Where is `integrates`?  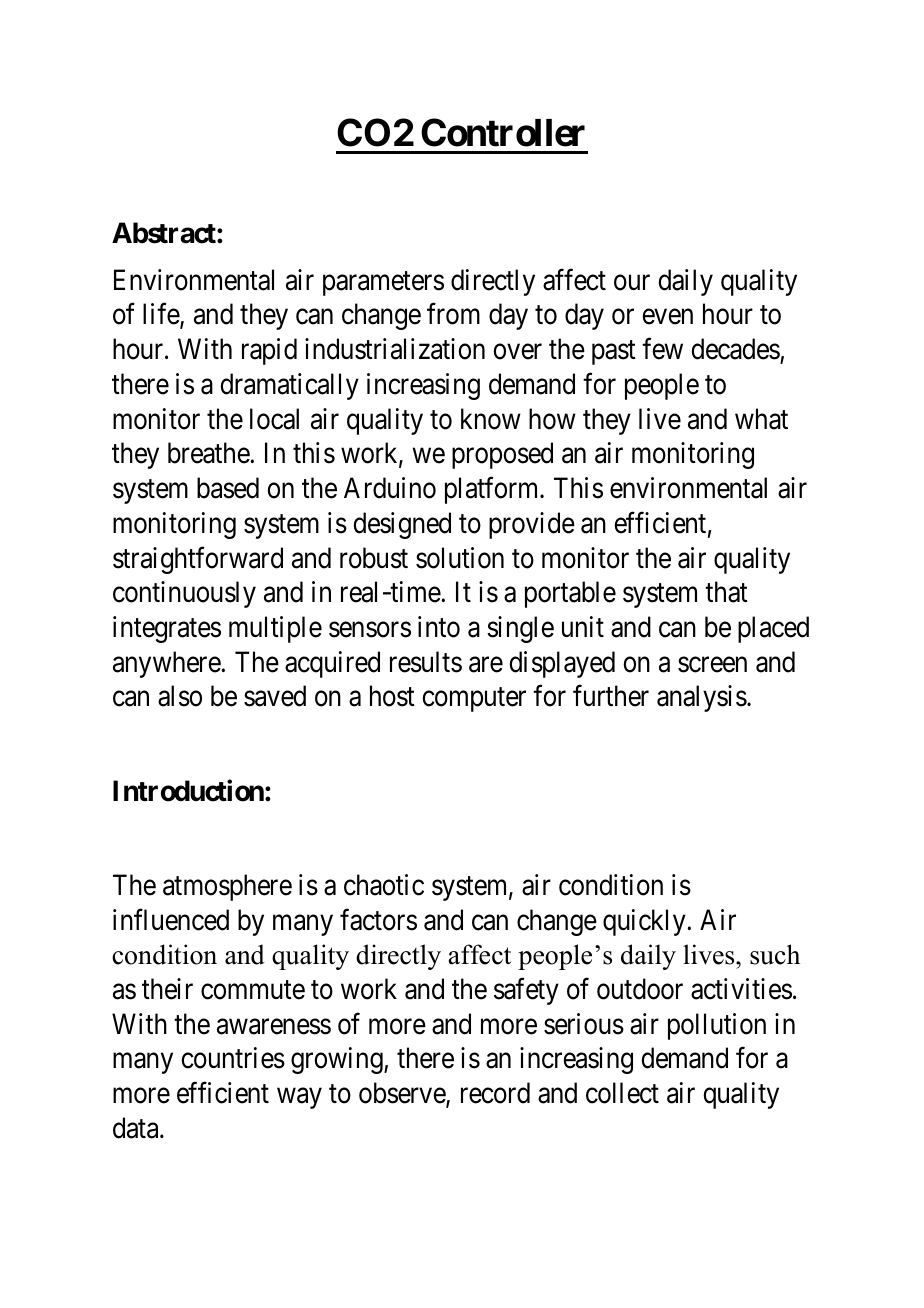 integrates is located at coordinates (167, 629).
